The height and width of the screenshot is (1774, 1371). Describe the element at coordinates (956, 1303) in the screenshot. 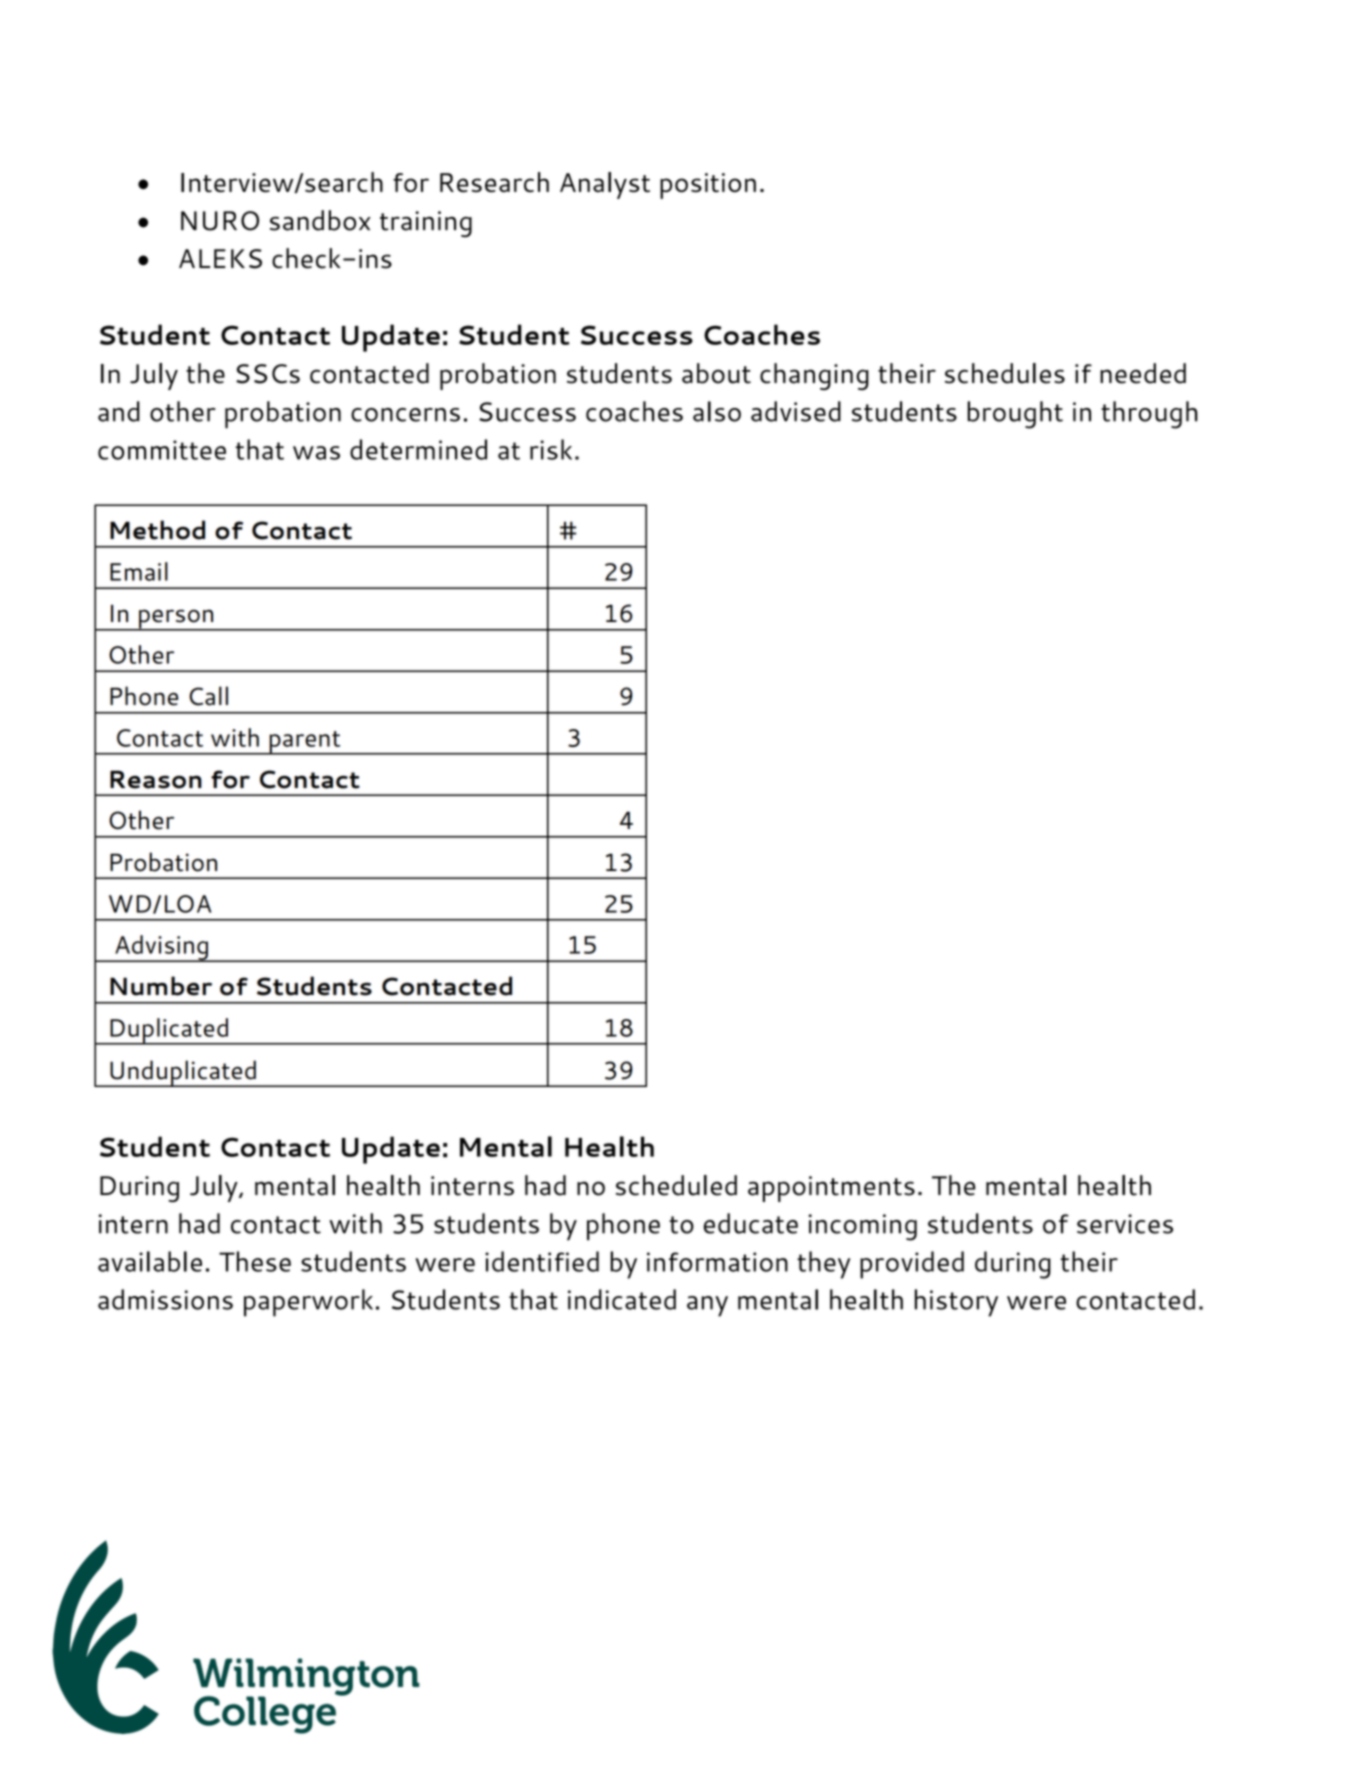

I see `history` at that location.
